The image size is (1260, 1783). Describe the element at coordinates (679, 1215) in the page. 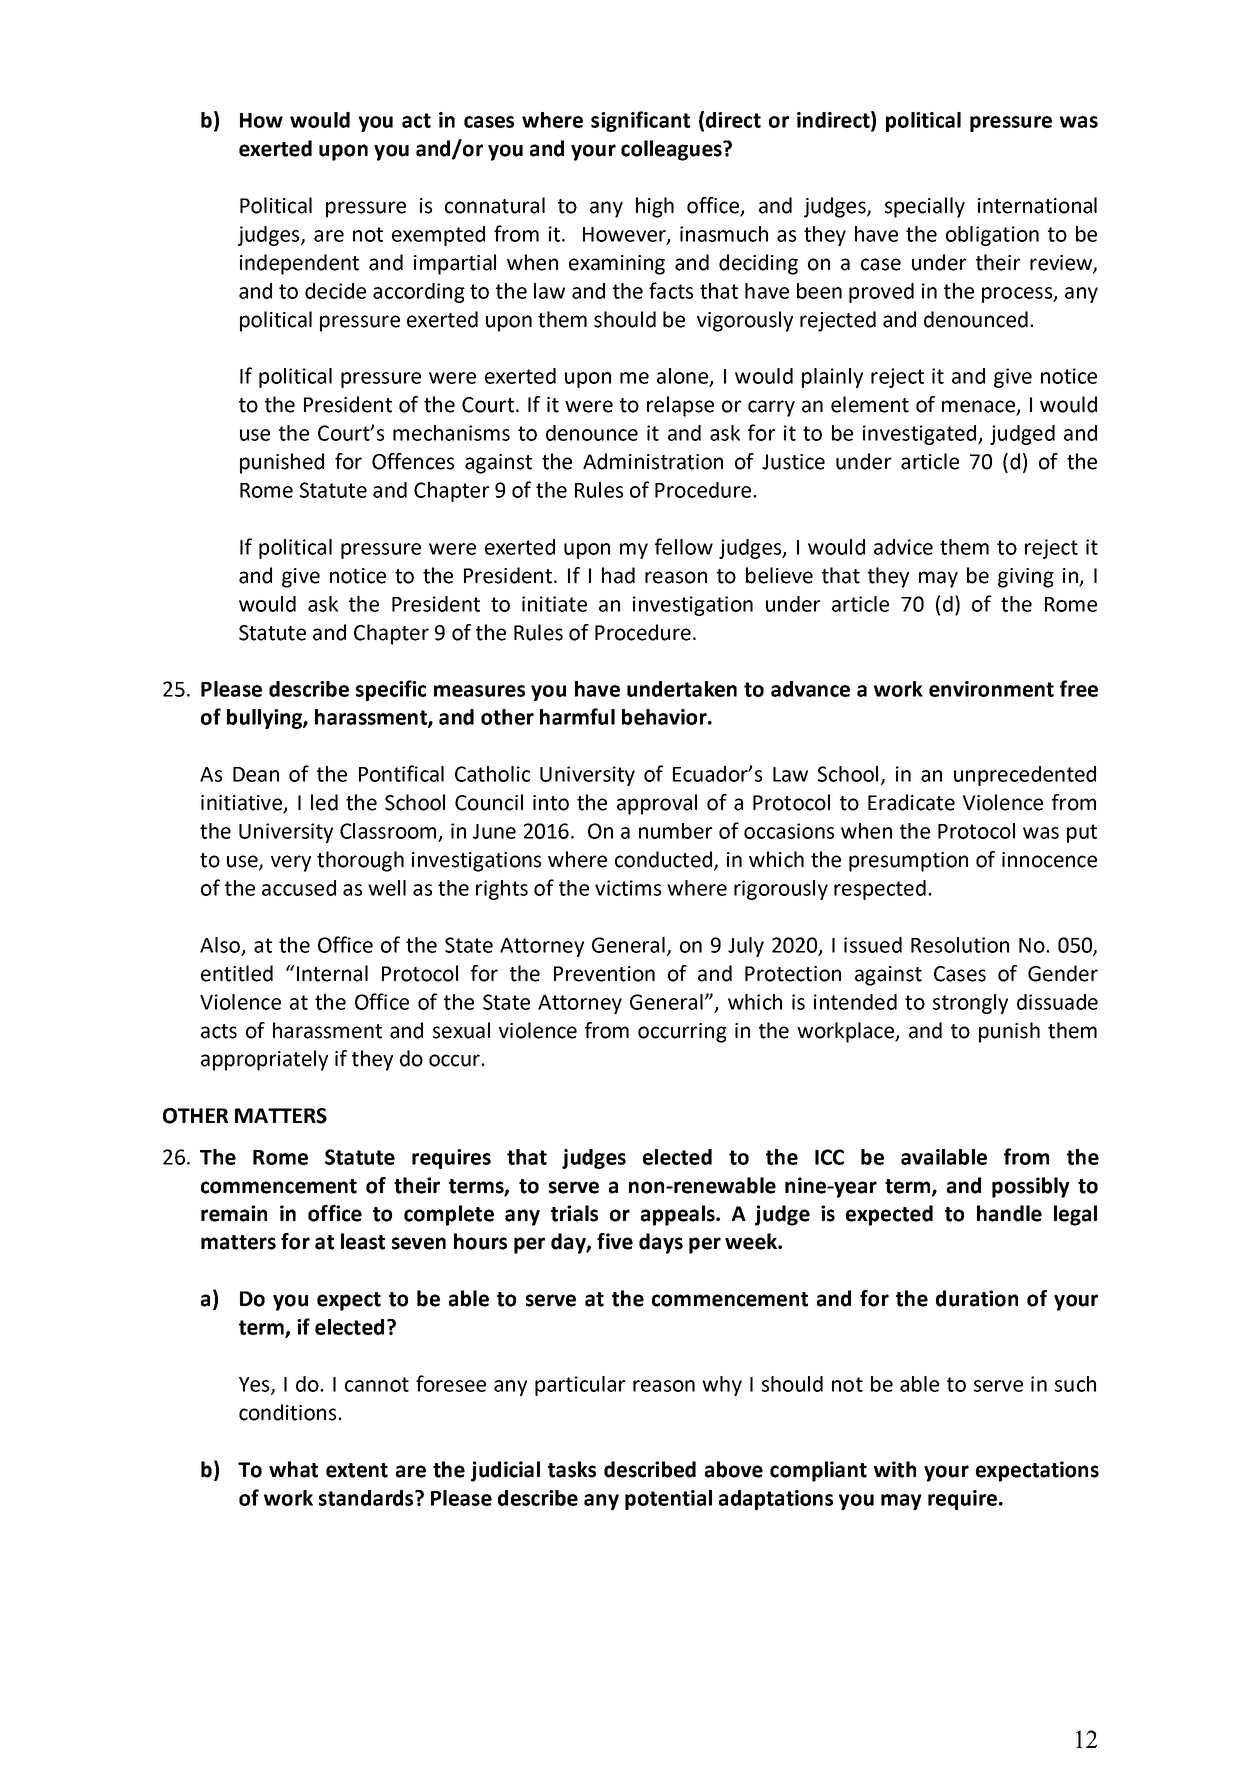

I see `appeals` at that location.
